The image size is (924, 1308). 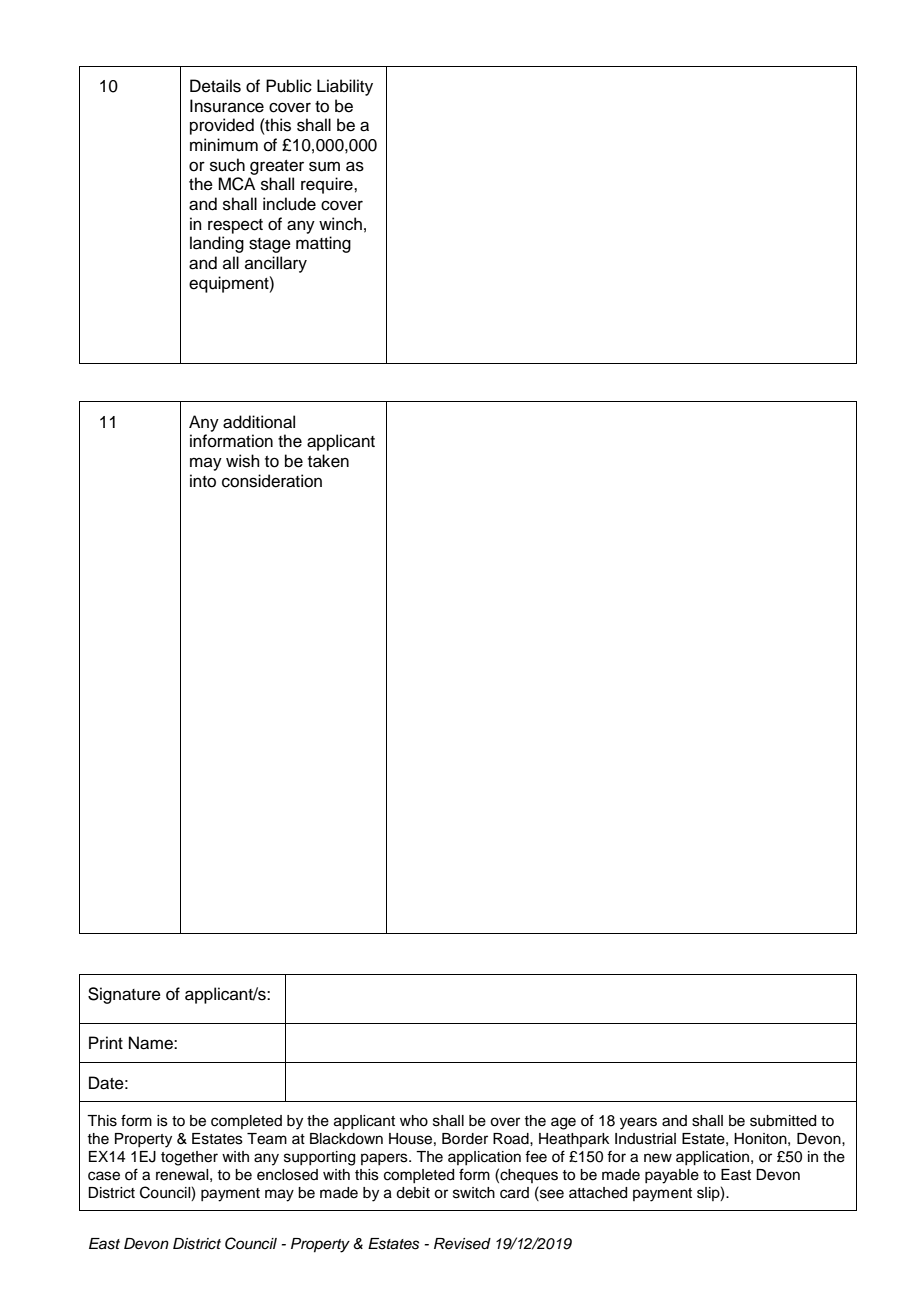 I want to click on into, so click(x=203, y=481).
